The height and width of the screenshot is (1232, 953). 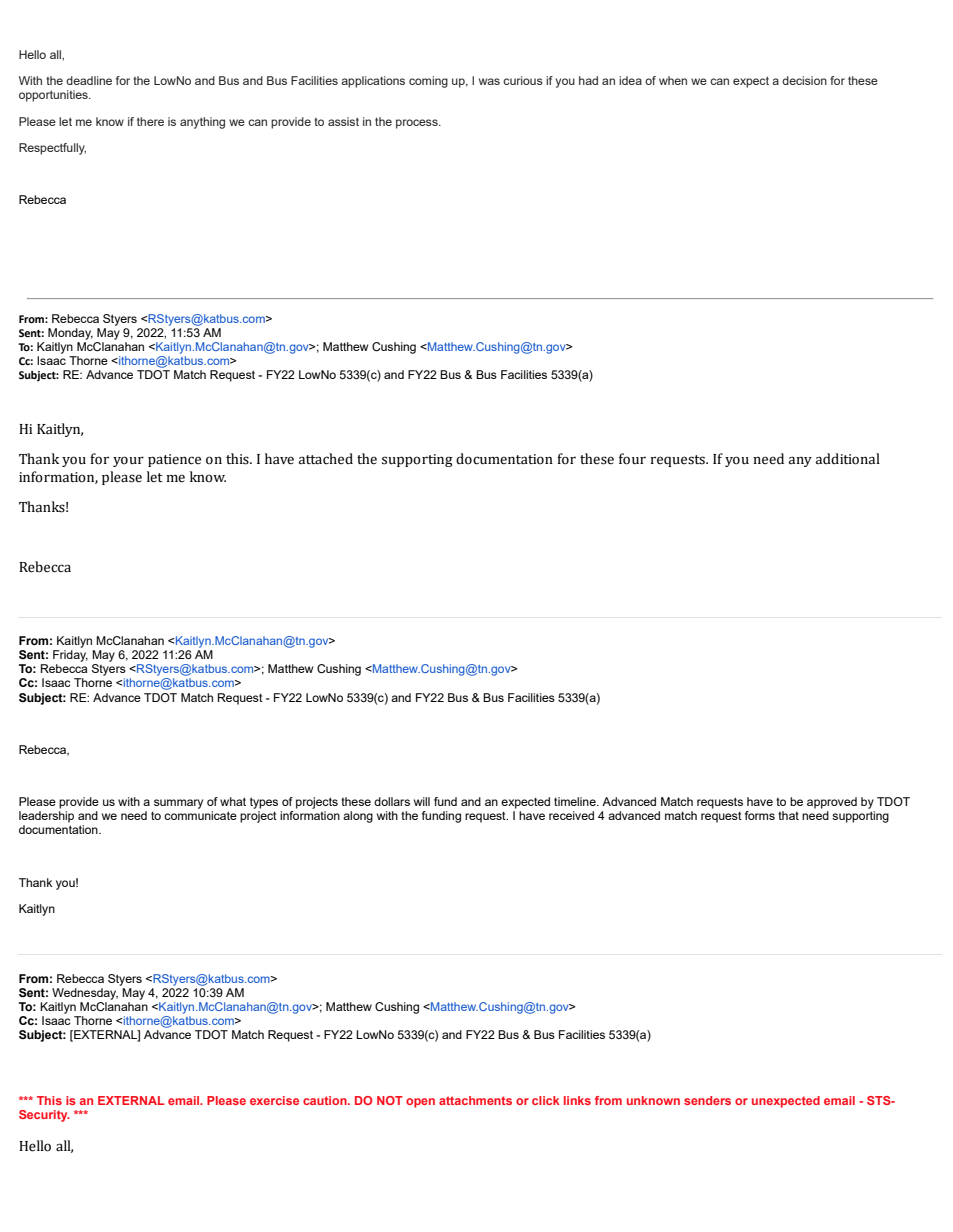 I want to click on Wednesday, so click(x=85, y=994).
